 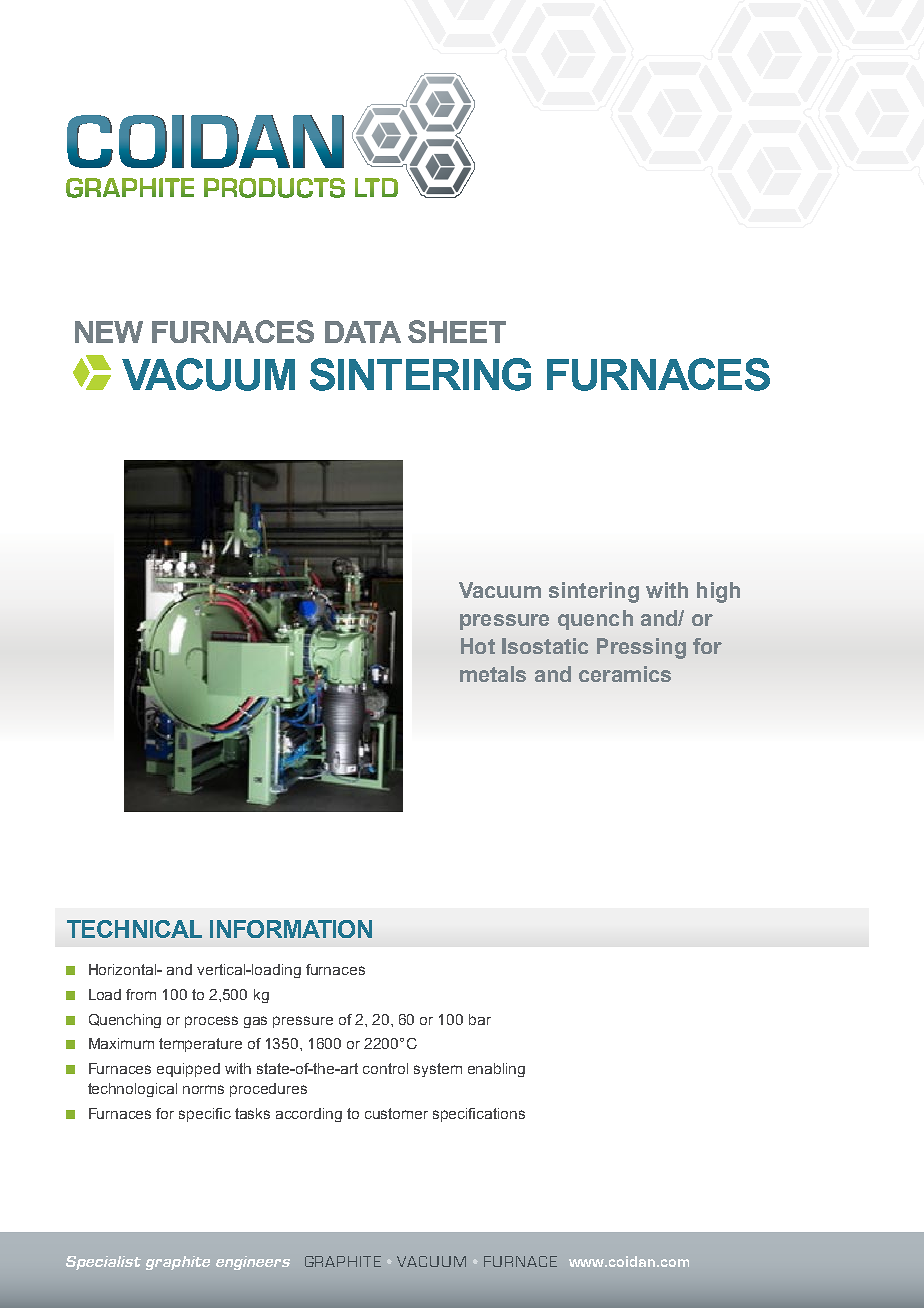 What do you see at coordinates (718, 592) in the page?
I see `high` at bounding box center [718, 592].
